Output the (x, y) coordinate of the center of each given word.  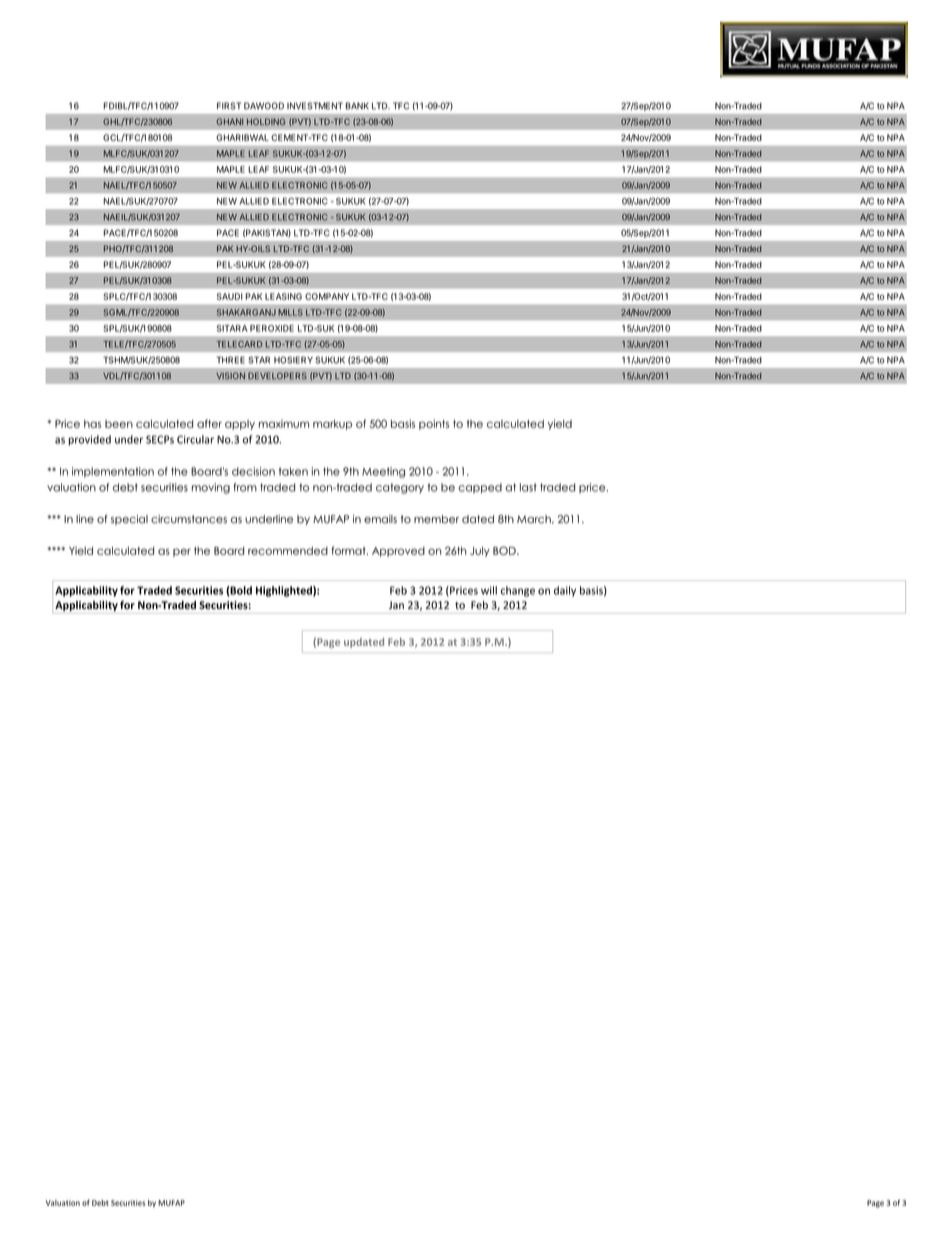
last (528, 487)
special (129, 520)
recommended (288, 551)
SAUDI (230, 296)
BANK (357, 106)
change (518, 591)
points (434, 424)
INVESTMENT (315, 106)
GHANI (229, 121)
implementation (113, 472)
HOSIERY (293, 360)
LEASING (283, 296)
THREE (231, 360)
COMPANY (327, 296)
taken (293, 471)
